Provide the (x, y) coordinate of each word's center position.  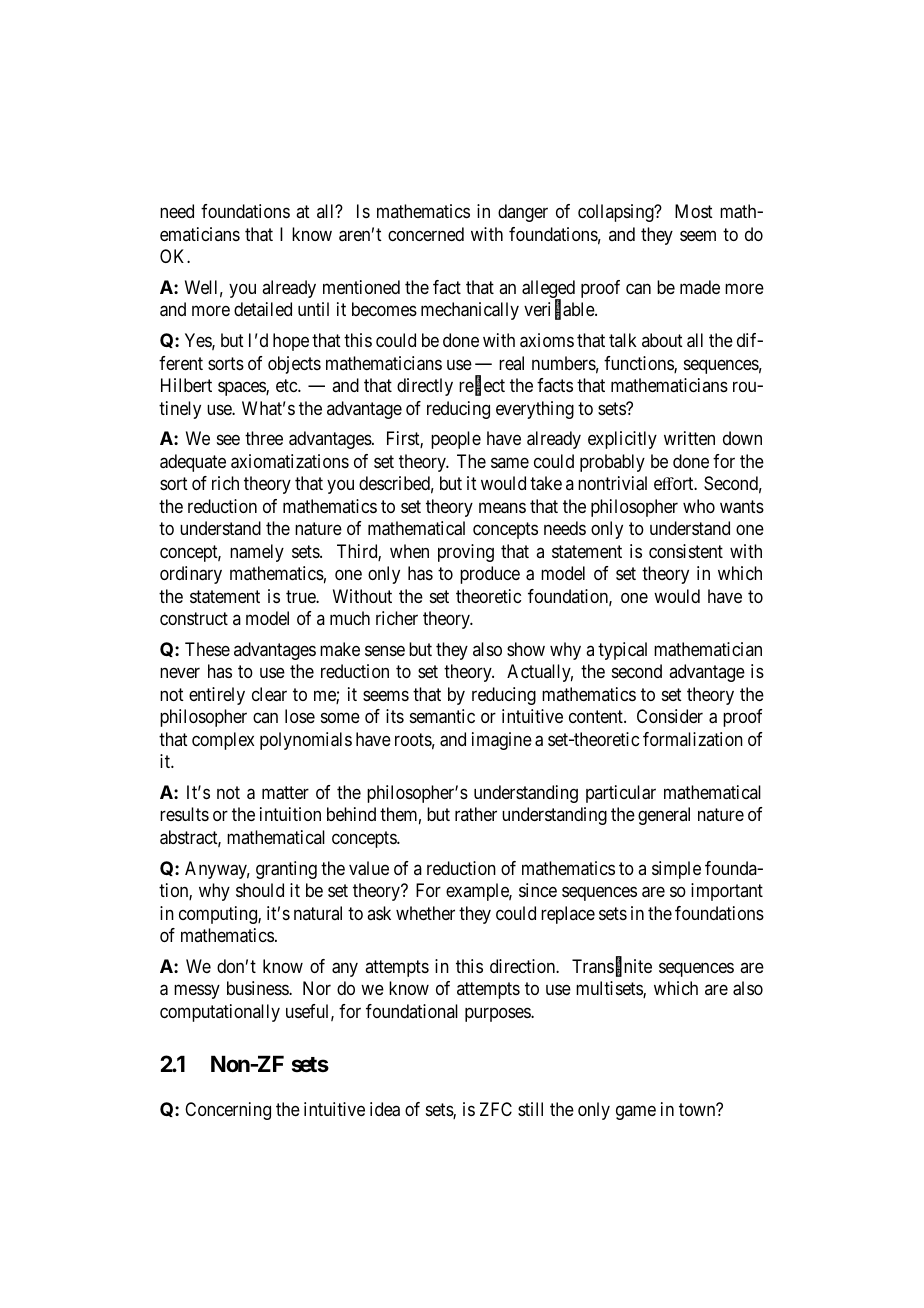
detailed (263, 309)
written (689, 438)
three (264, 438)
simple (676, 870)
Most (694, 211)
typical (622, 651)
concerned (426, 234)
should (260, 890)
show (526, 649)
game (636, 1112)
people (456, 440)
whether (425, 913)
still (530, 1109)
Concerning (228, 1111)
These (207, 649)
